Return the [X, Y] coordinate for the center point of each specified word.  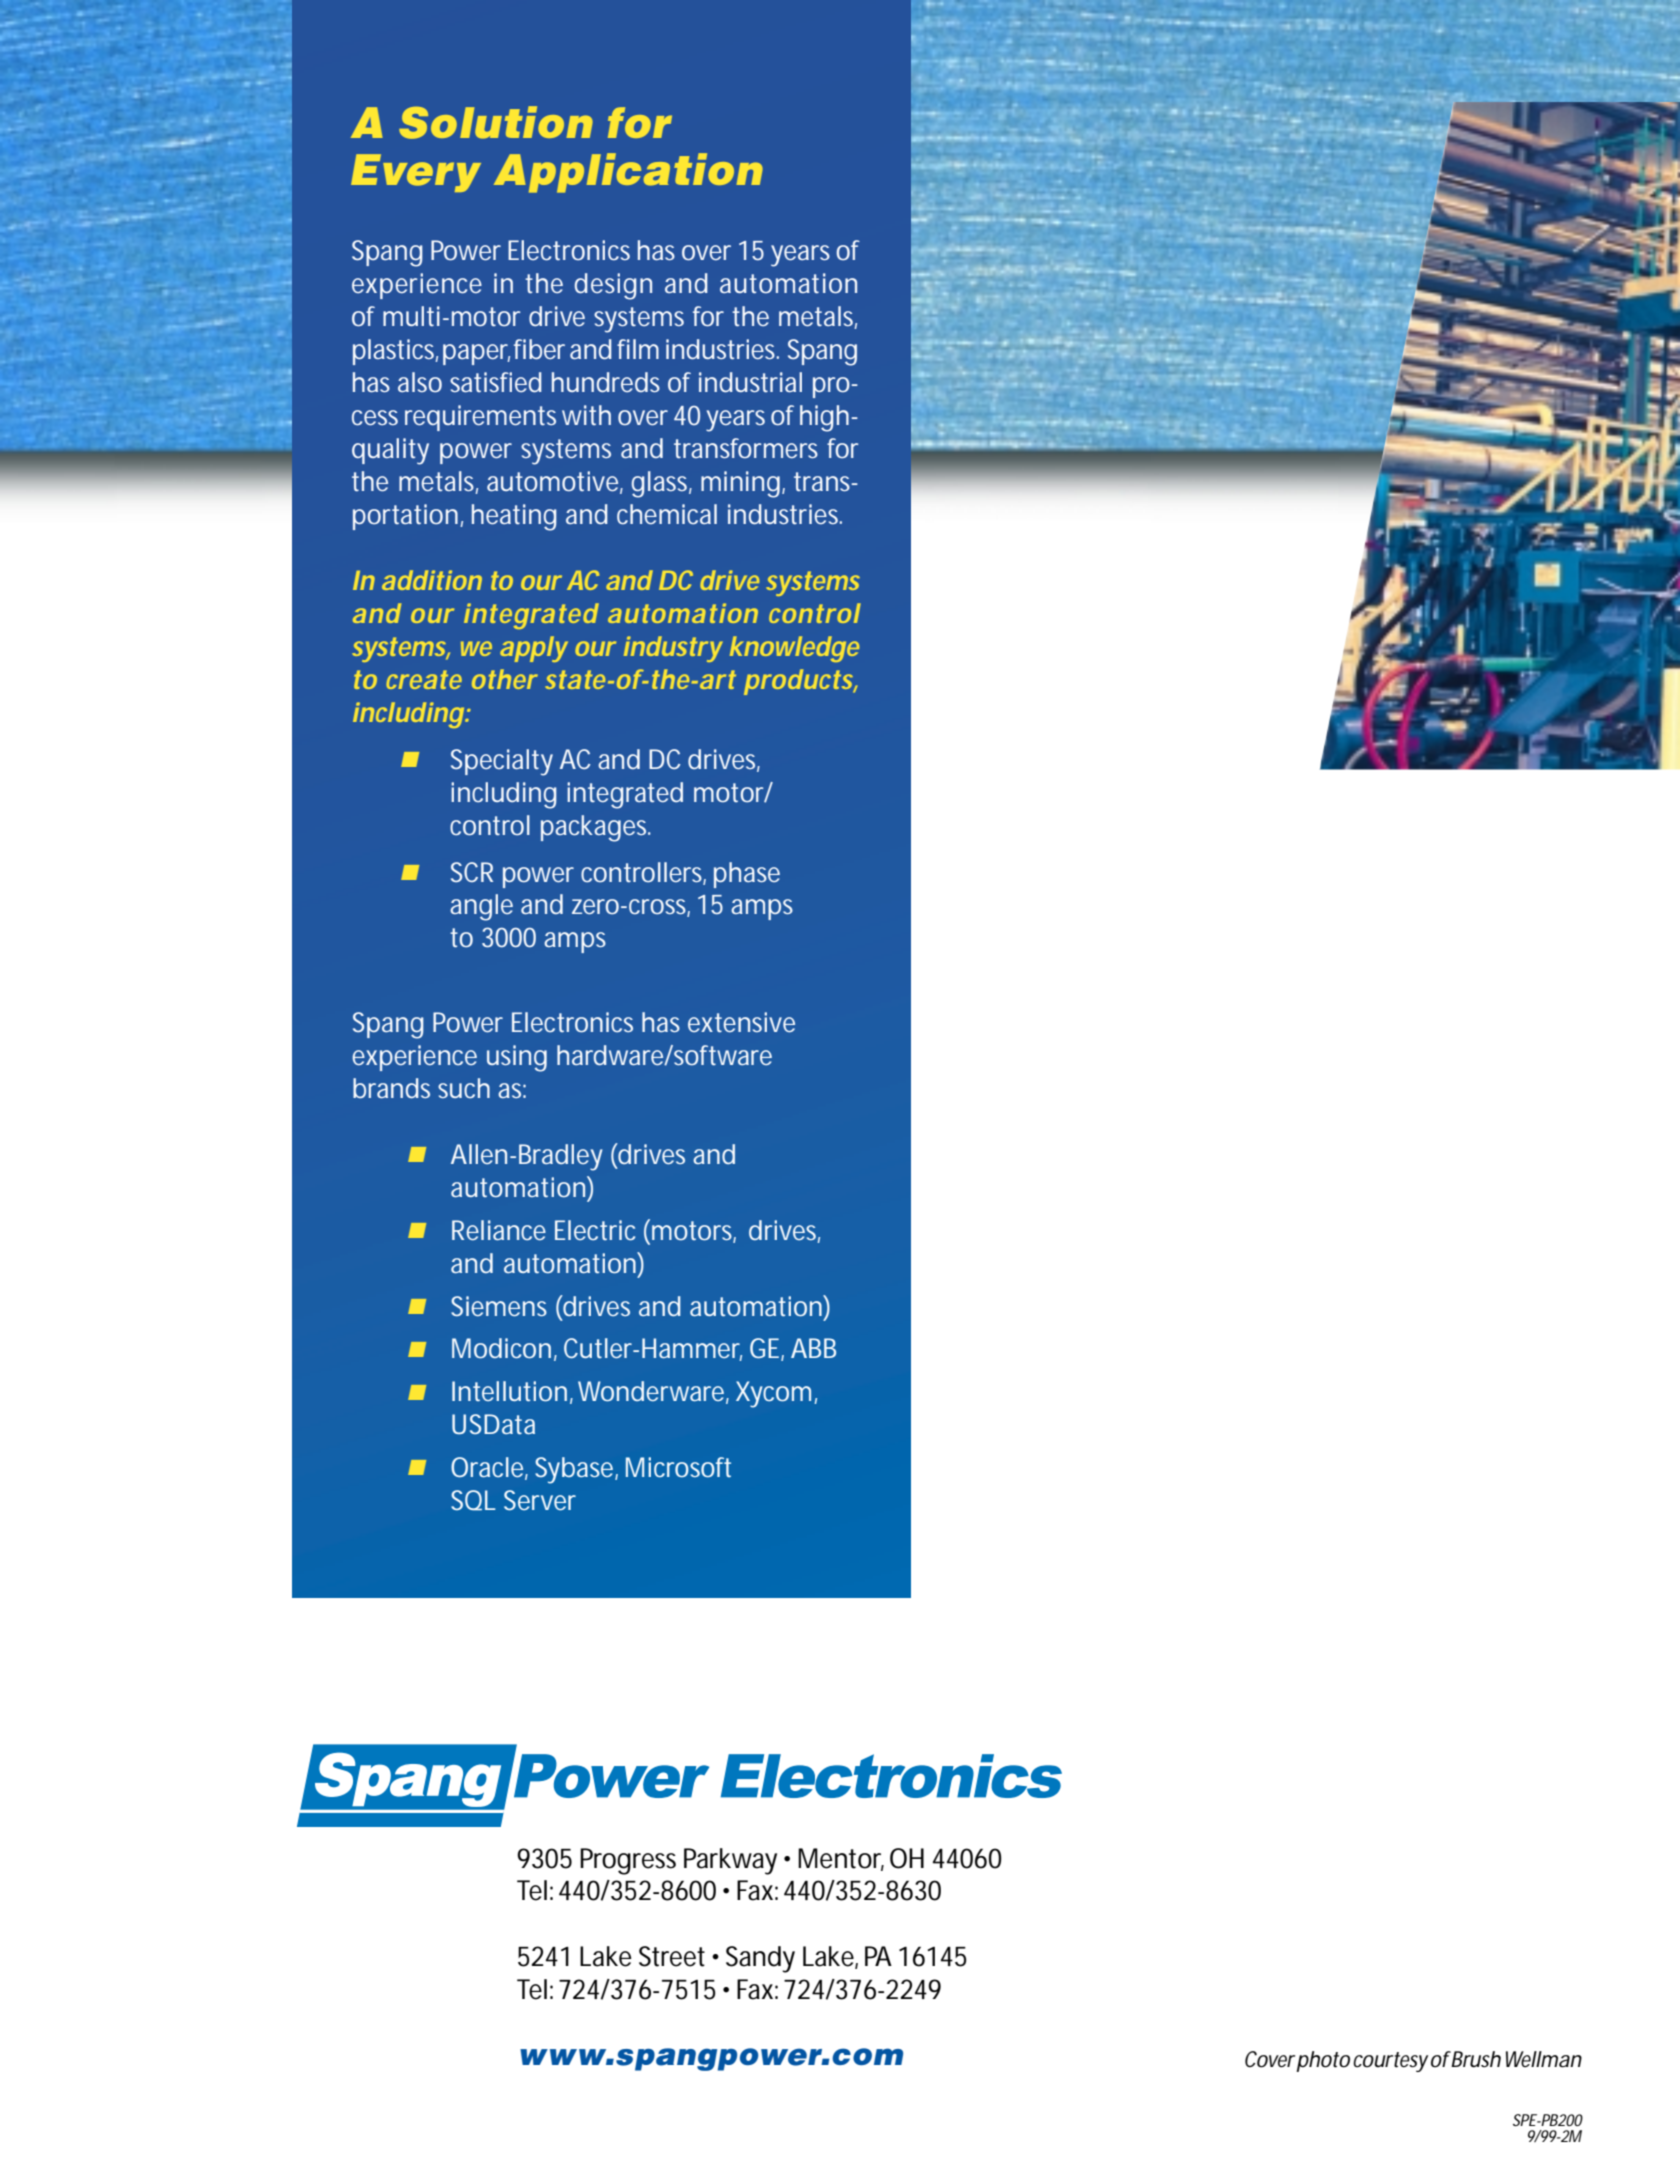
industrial [750, 382]
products [798, 682]
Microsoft [678, 1467]
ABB [813, 1348]
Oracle [487, 1467]
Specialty [502, 762]
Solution [496, 122]
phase [747, 875]
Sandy [760, 1959]
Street [672, 1956]
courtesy [1390, 2062]
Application [628, 173]
